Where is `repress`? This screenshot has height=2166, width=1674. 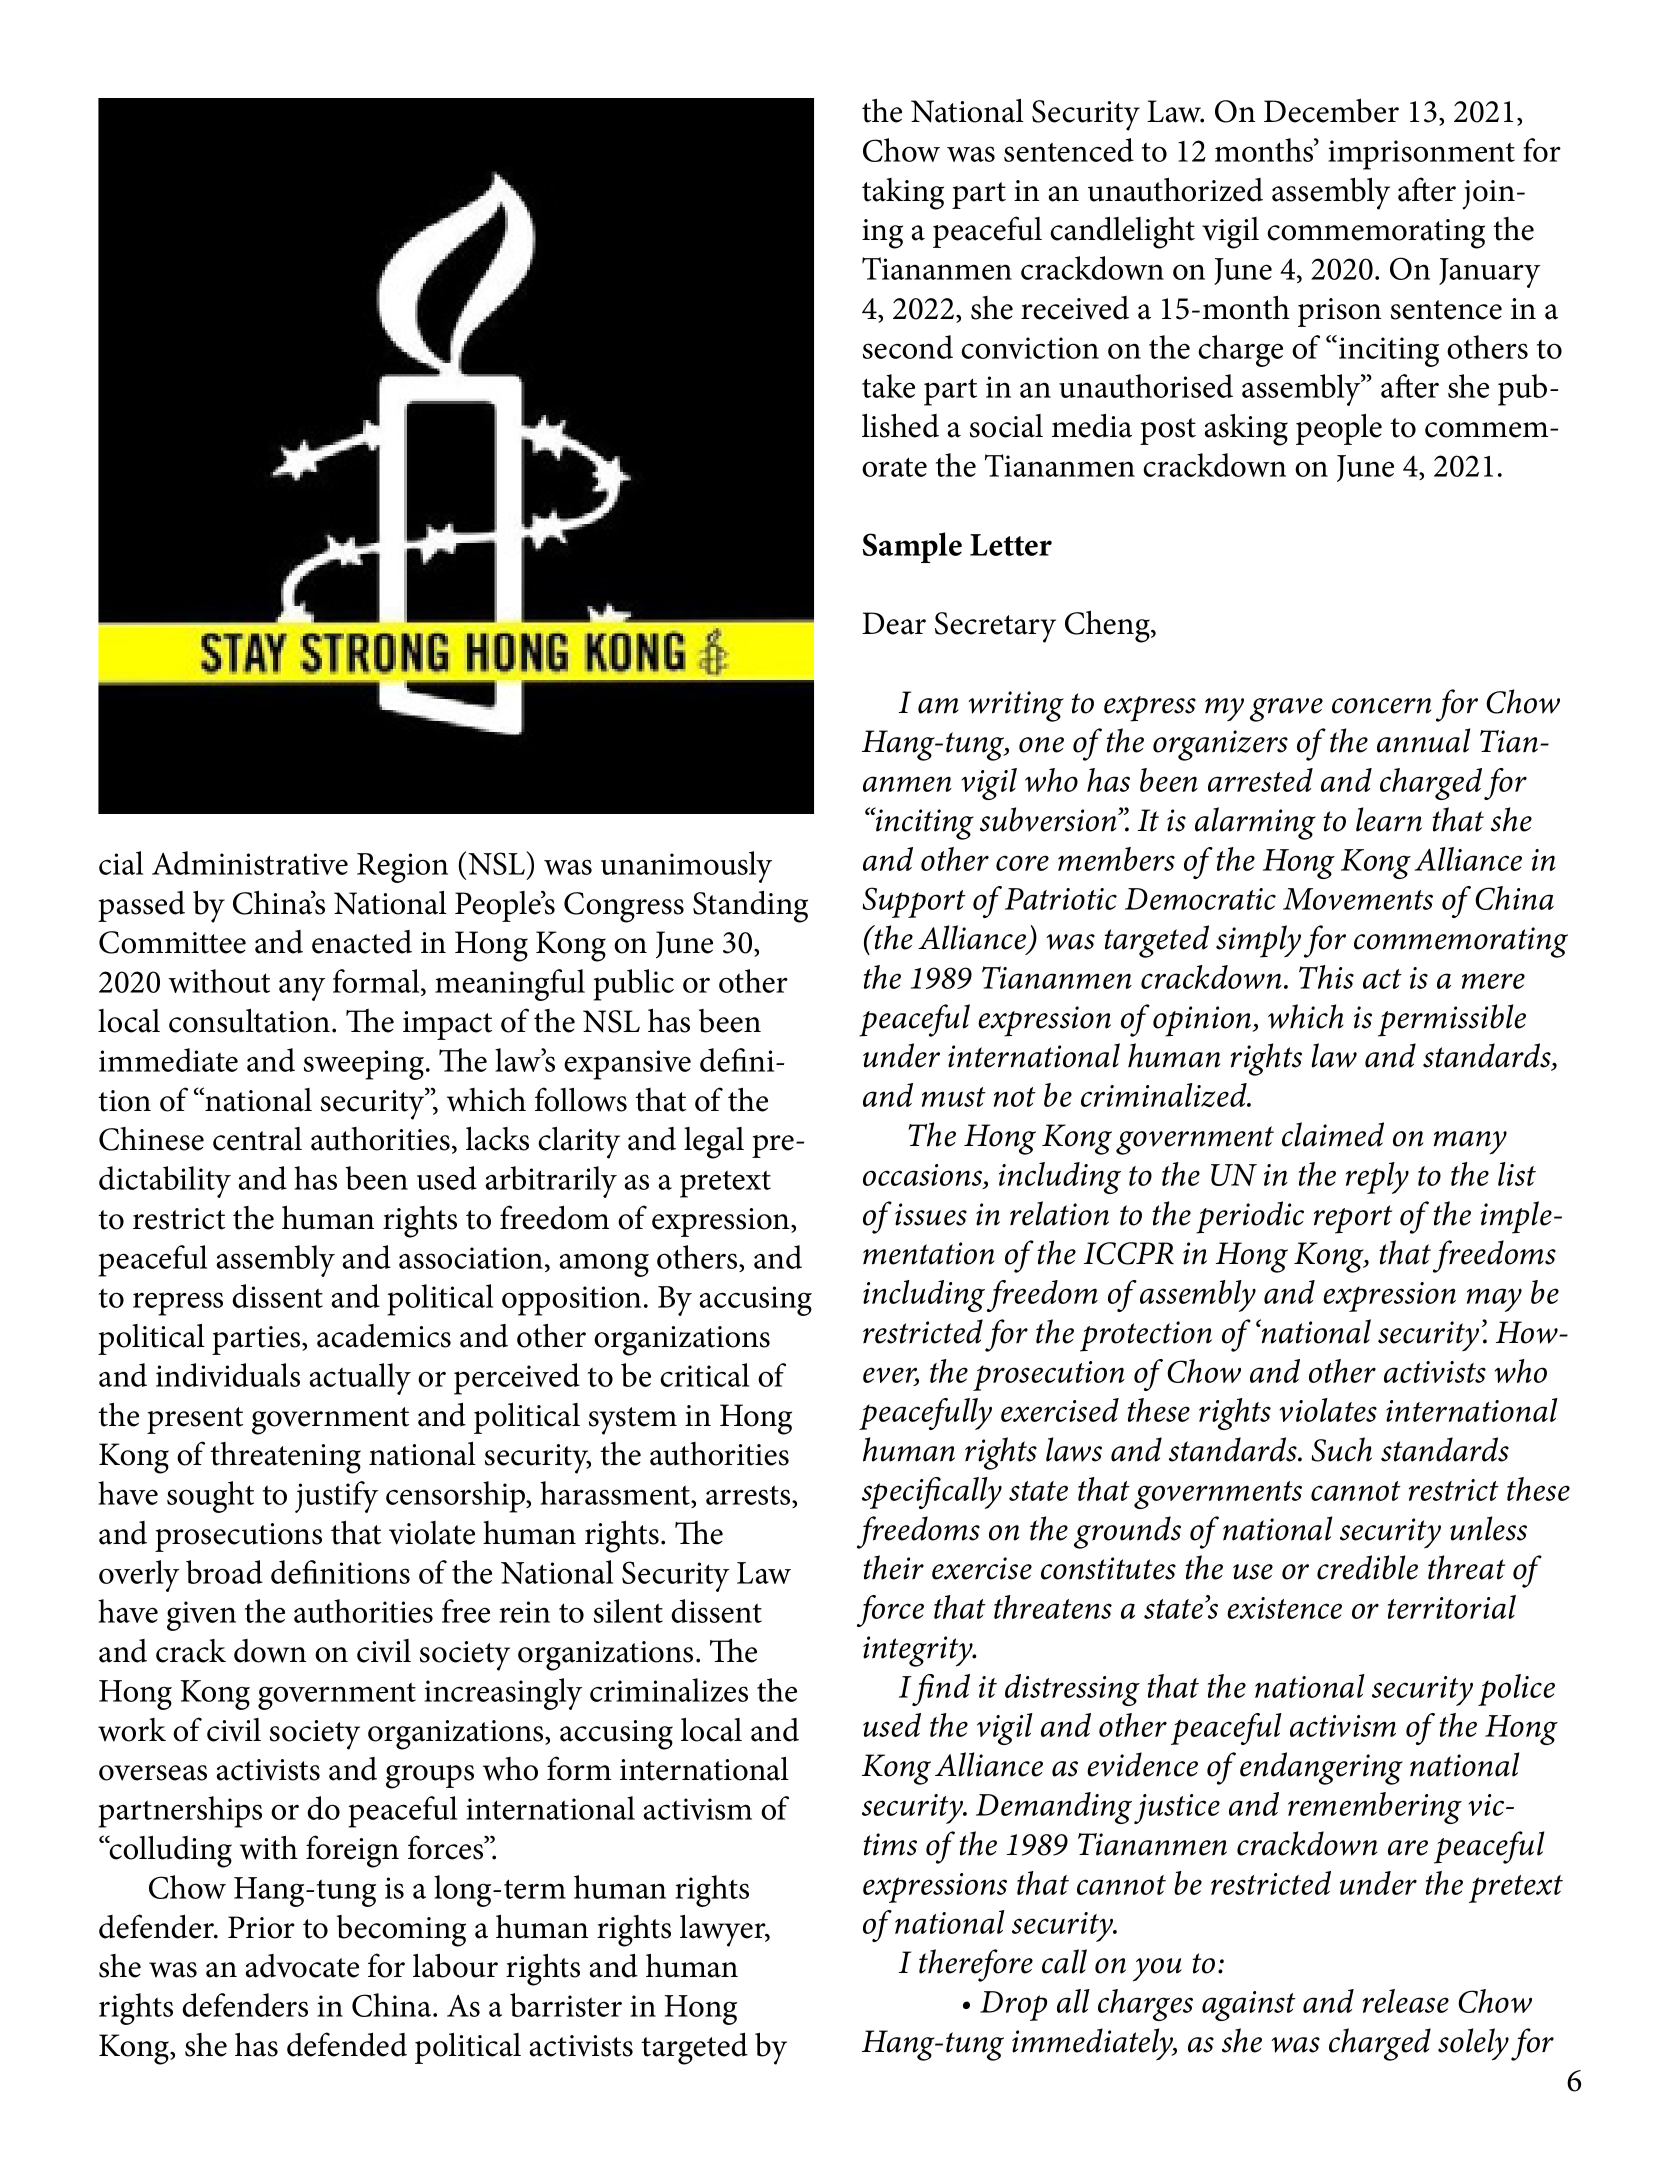 repress is located at coordinates (178, 1304).
